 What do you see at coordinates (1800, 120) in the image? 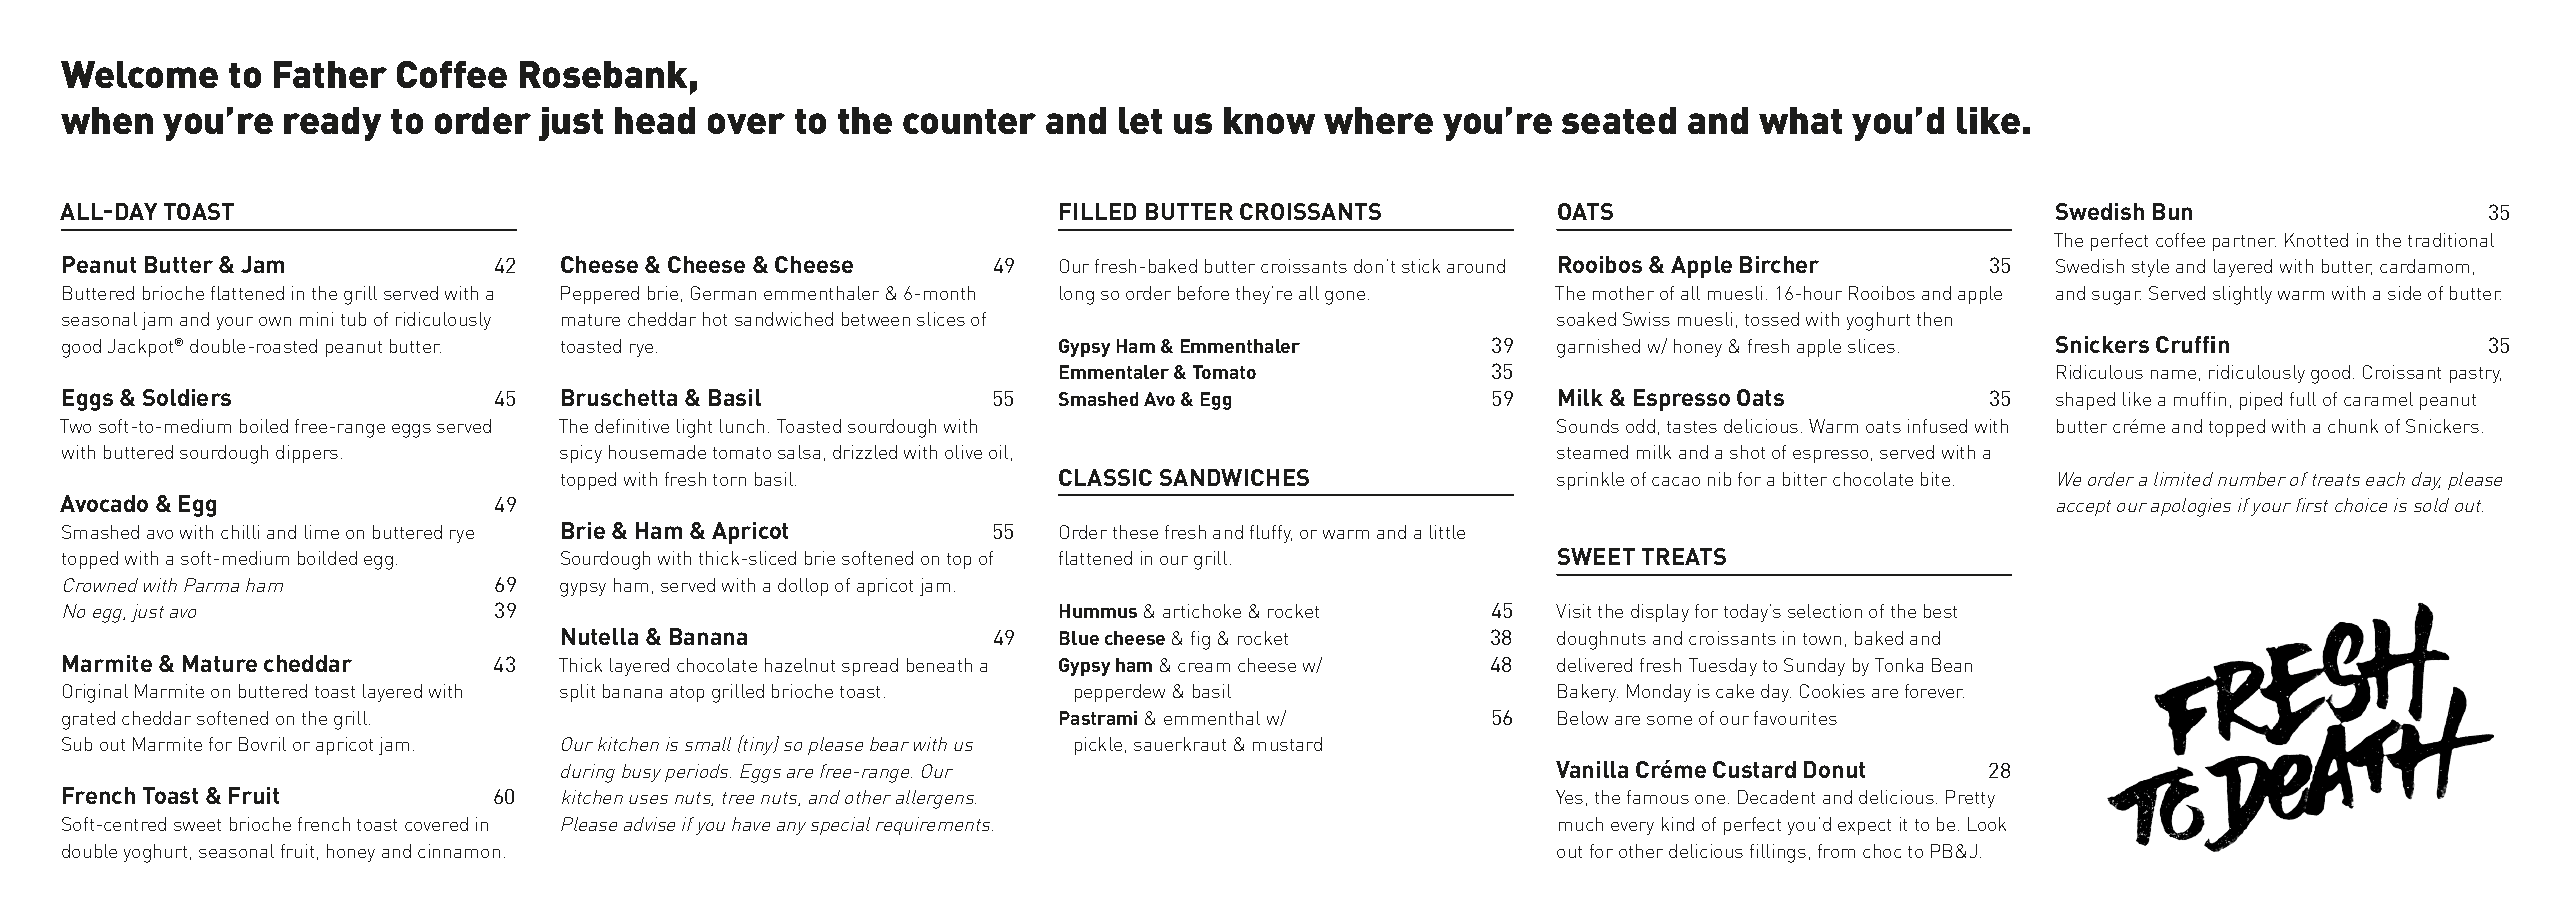
I see `what` at bounding box center [1800, 120].
